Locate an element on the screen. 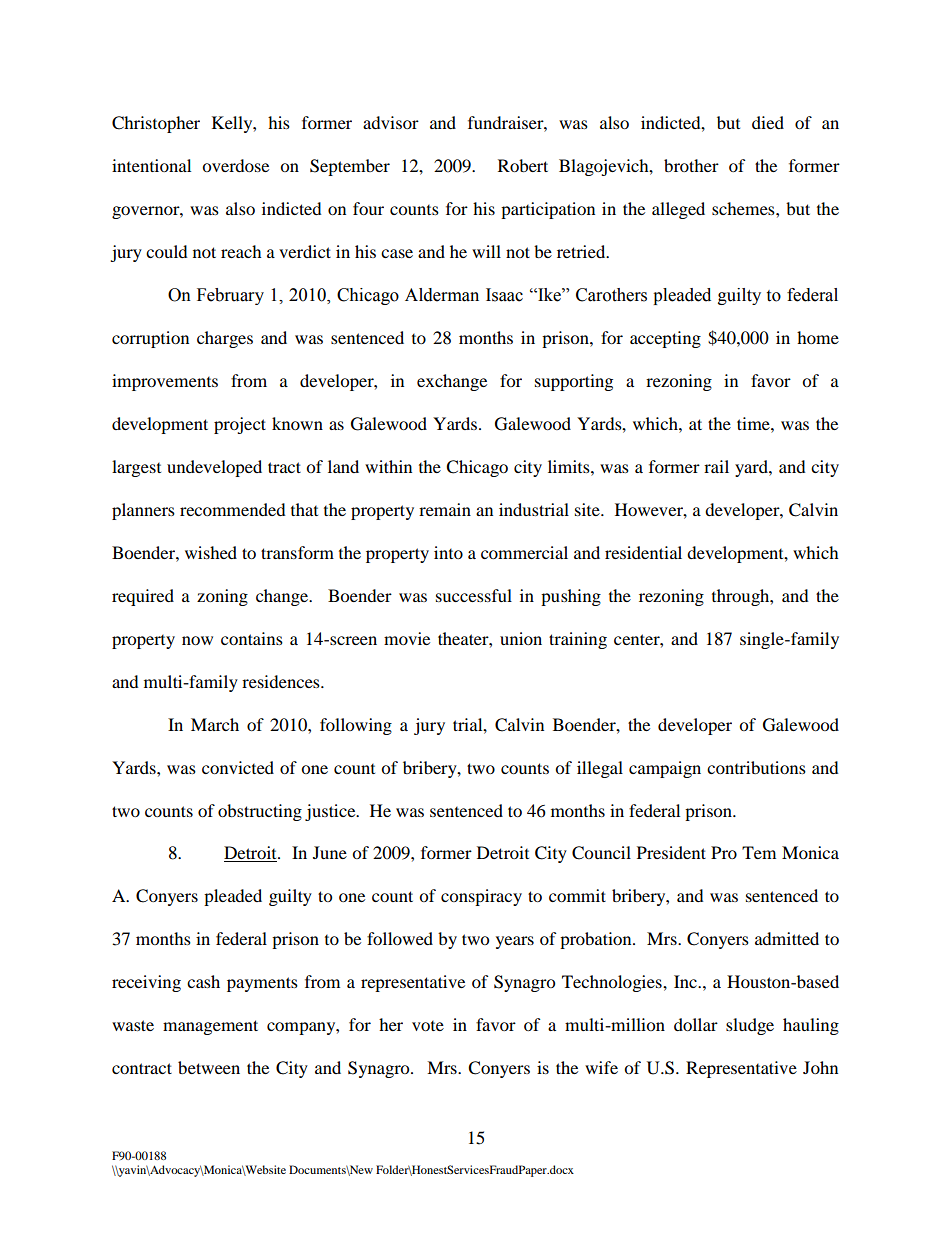 The height and width of the screenshot is (1233, 952). overdose is located at coordinates (235, 165).
